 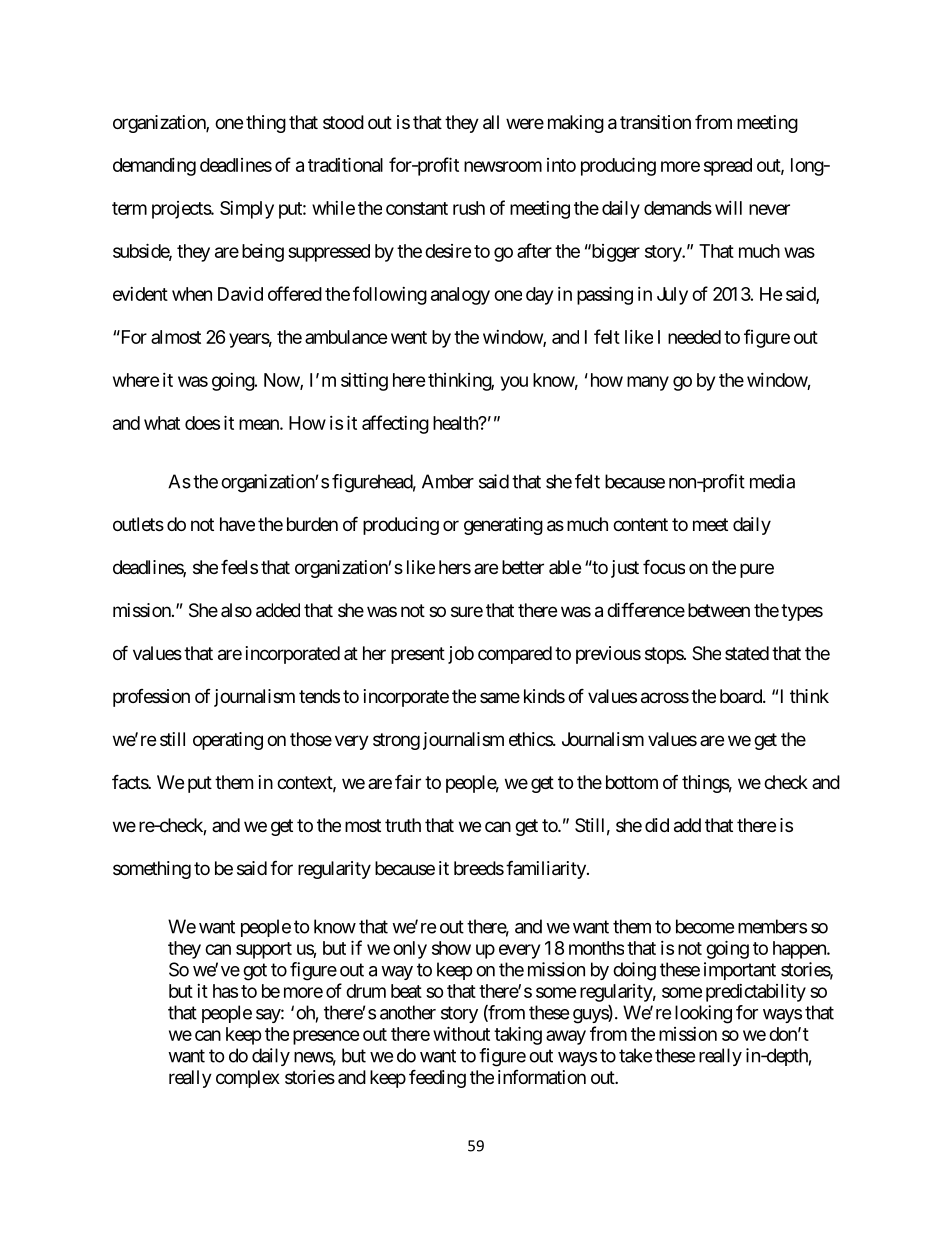 I want to click on needed, so click(x=694, y=337).
